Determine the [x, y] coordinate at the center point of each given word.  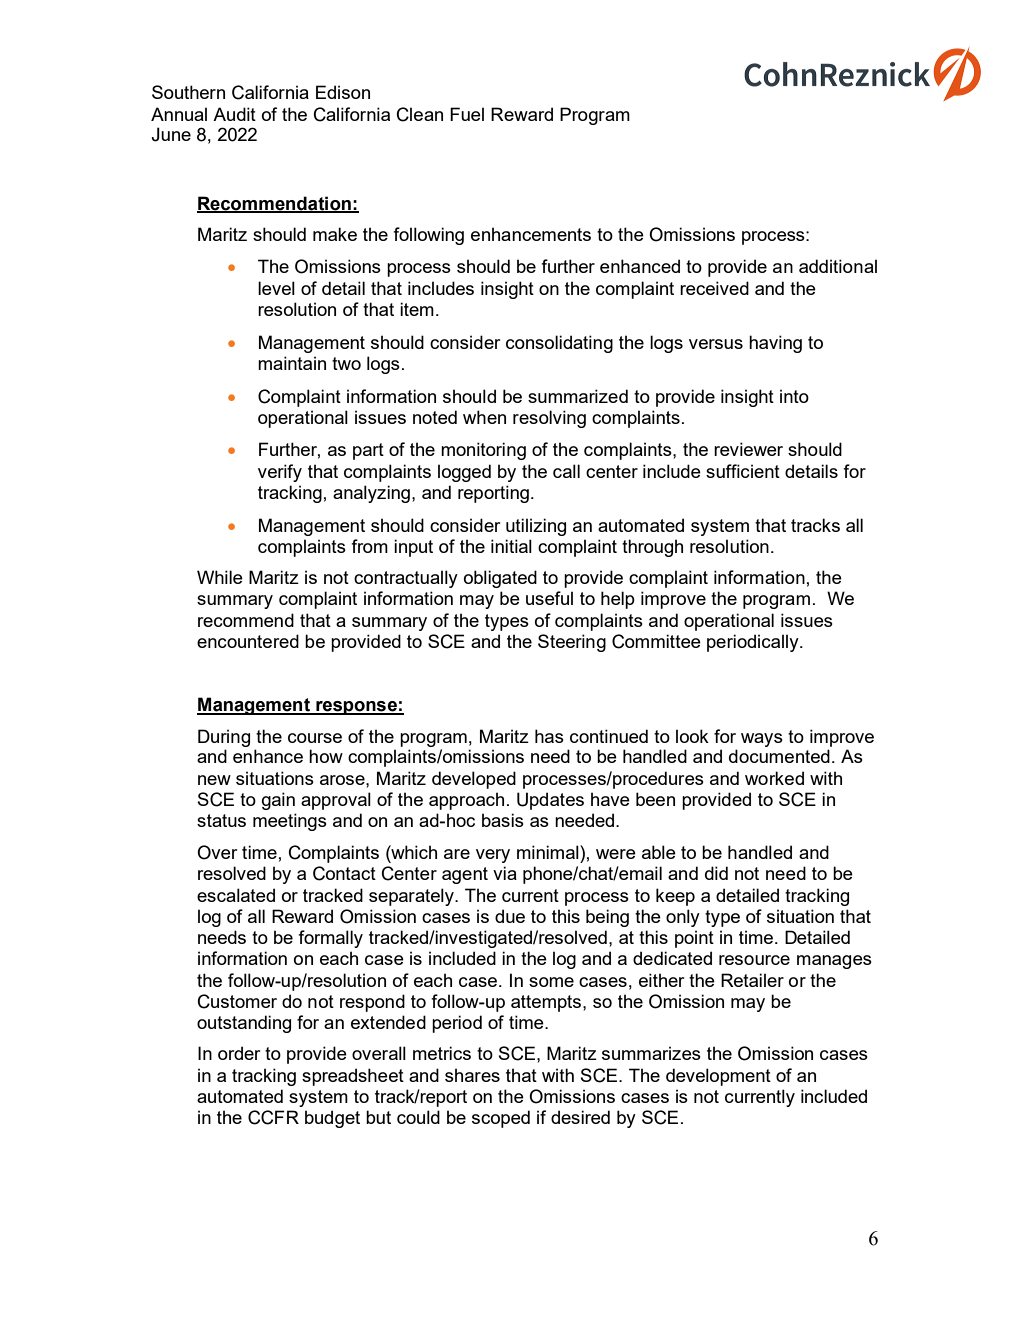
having [775, 344]
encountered [248, 641]
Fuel [467, 114]
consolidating [559, 344]
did [716, 873]
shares [472, 1075]
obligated [500, 579]
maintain [292, 363]
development [718, 1077]
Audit [234, 114]
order [239, 1053]
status [221, 820]
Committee [656, 641]
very [493, 856]
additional [838, 266]
